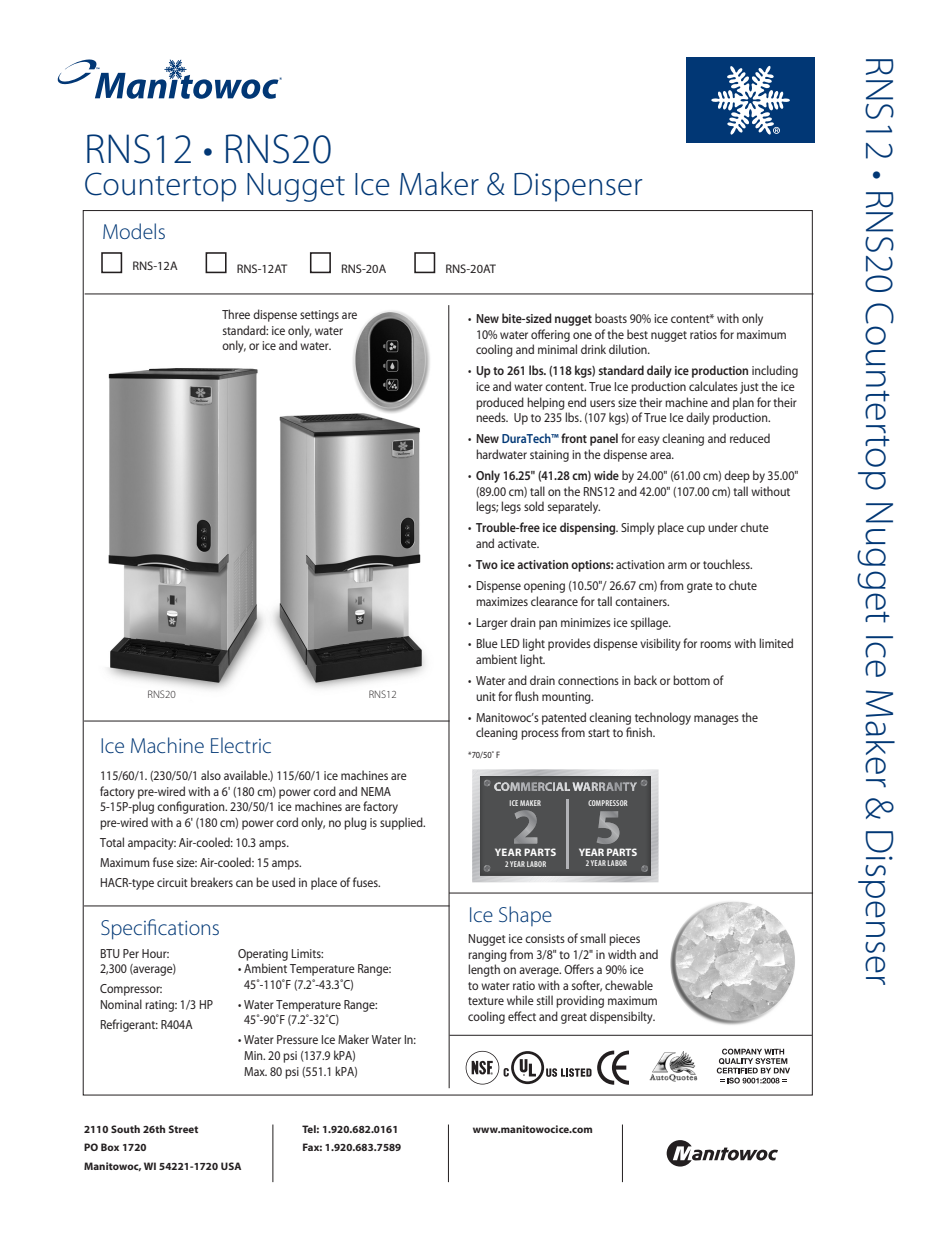 This document has height=1233, width=952. I want to click on unit, so click(486, 696).
